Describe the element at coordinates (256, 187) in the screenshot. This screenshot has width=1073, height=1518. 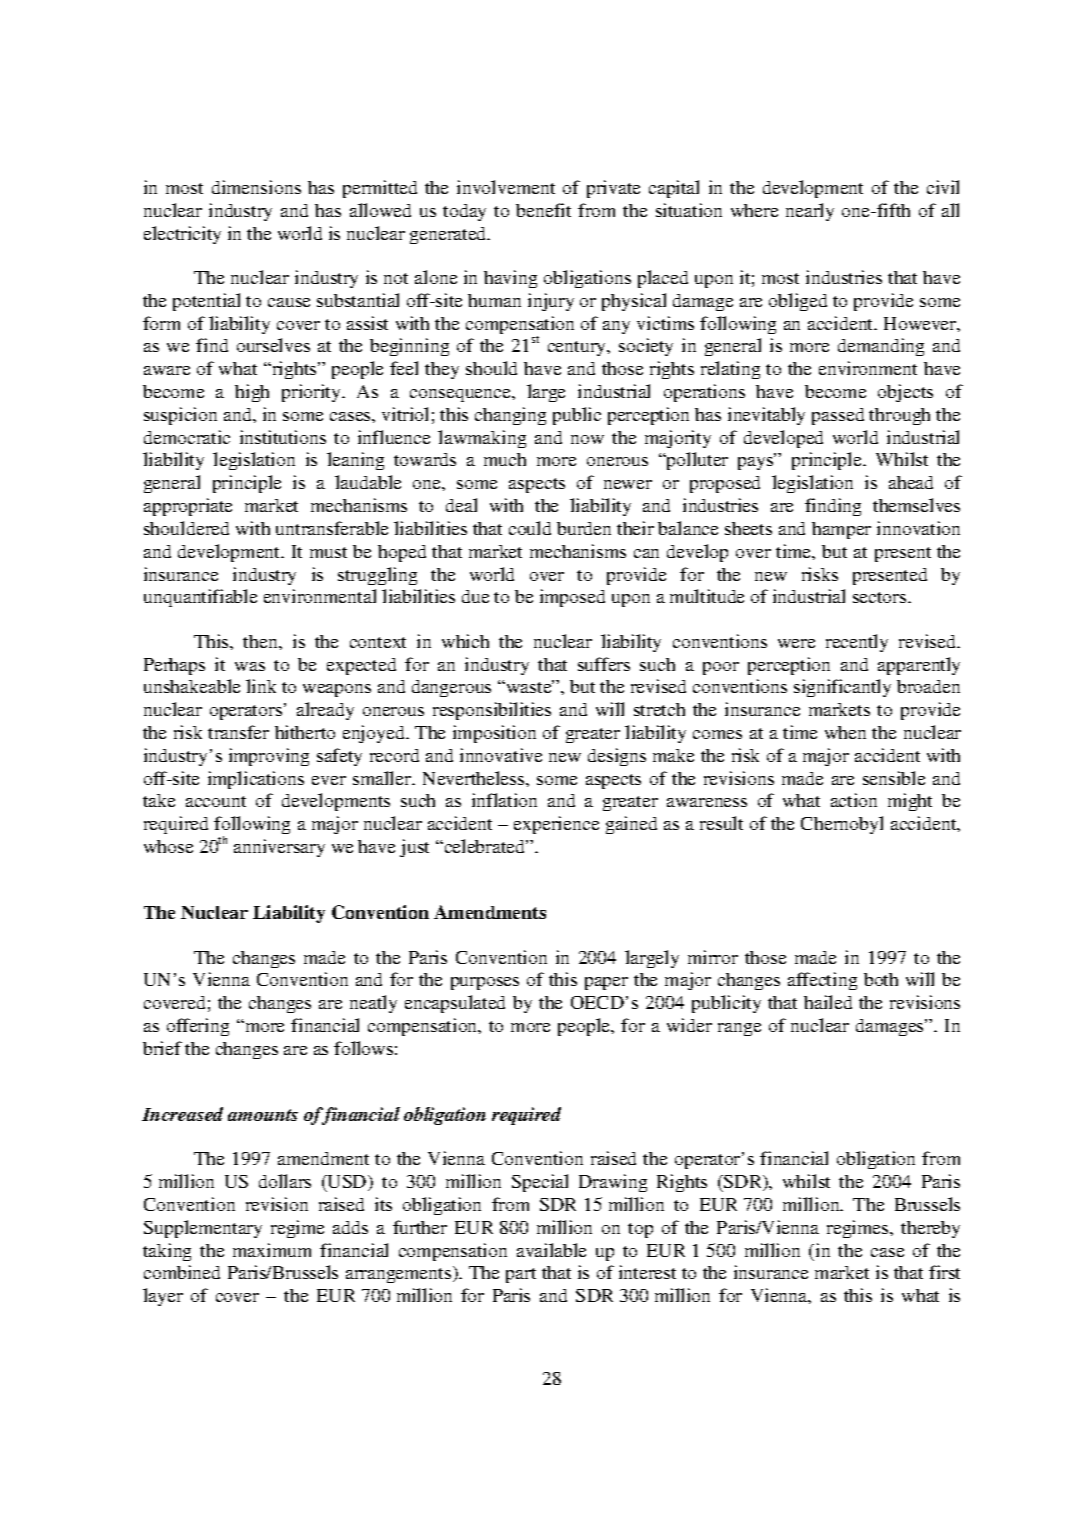
I see `dimensions` at that location.
